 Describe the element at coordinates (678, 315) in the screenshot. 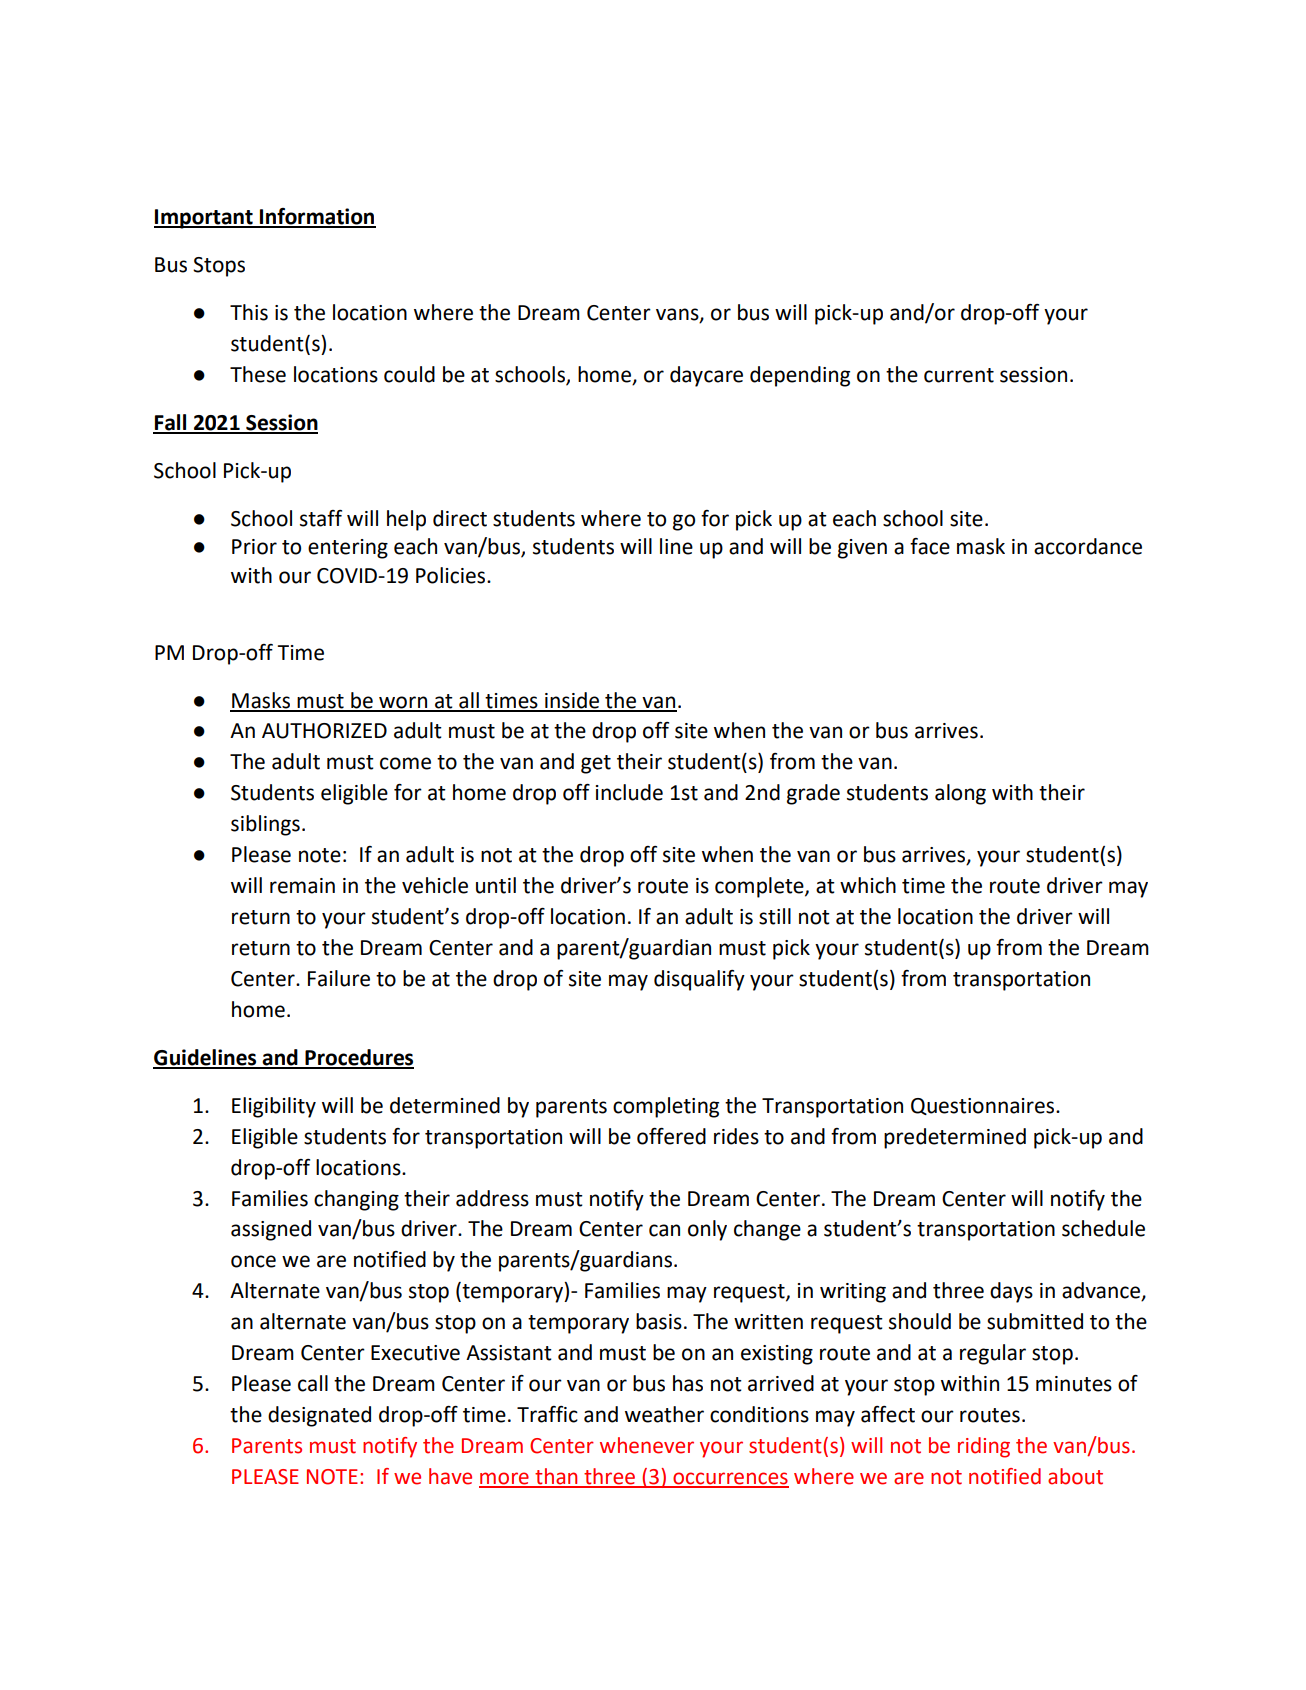

I see `vans` at that location.
